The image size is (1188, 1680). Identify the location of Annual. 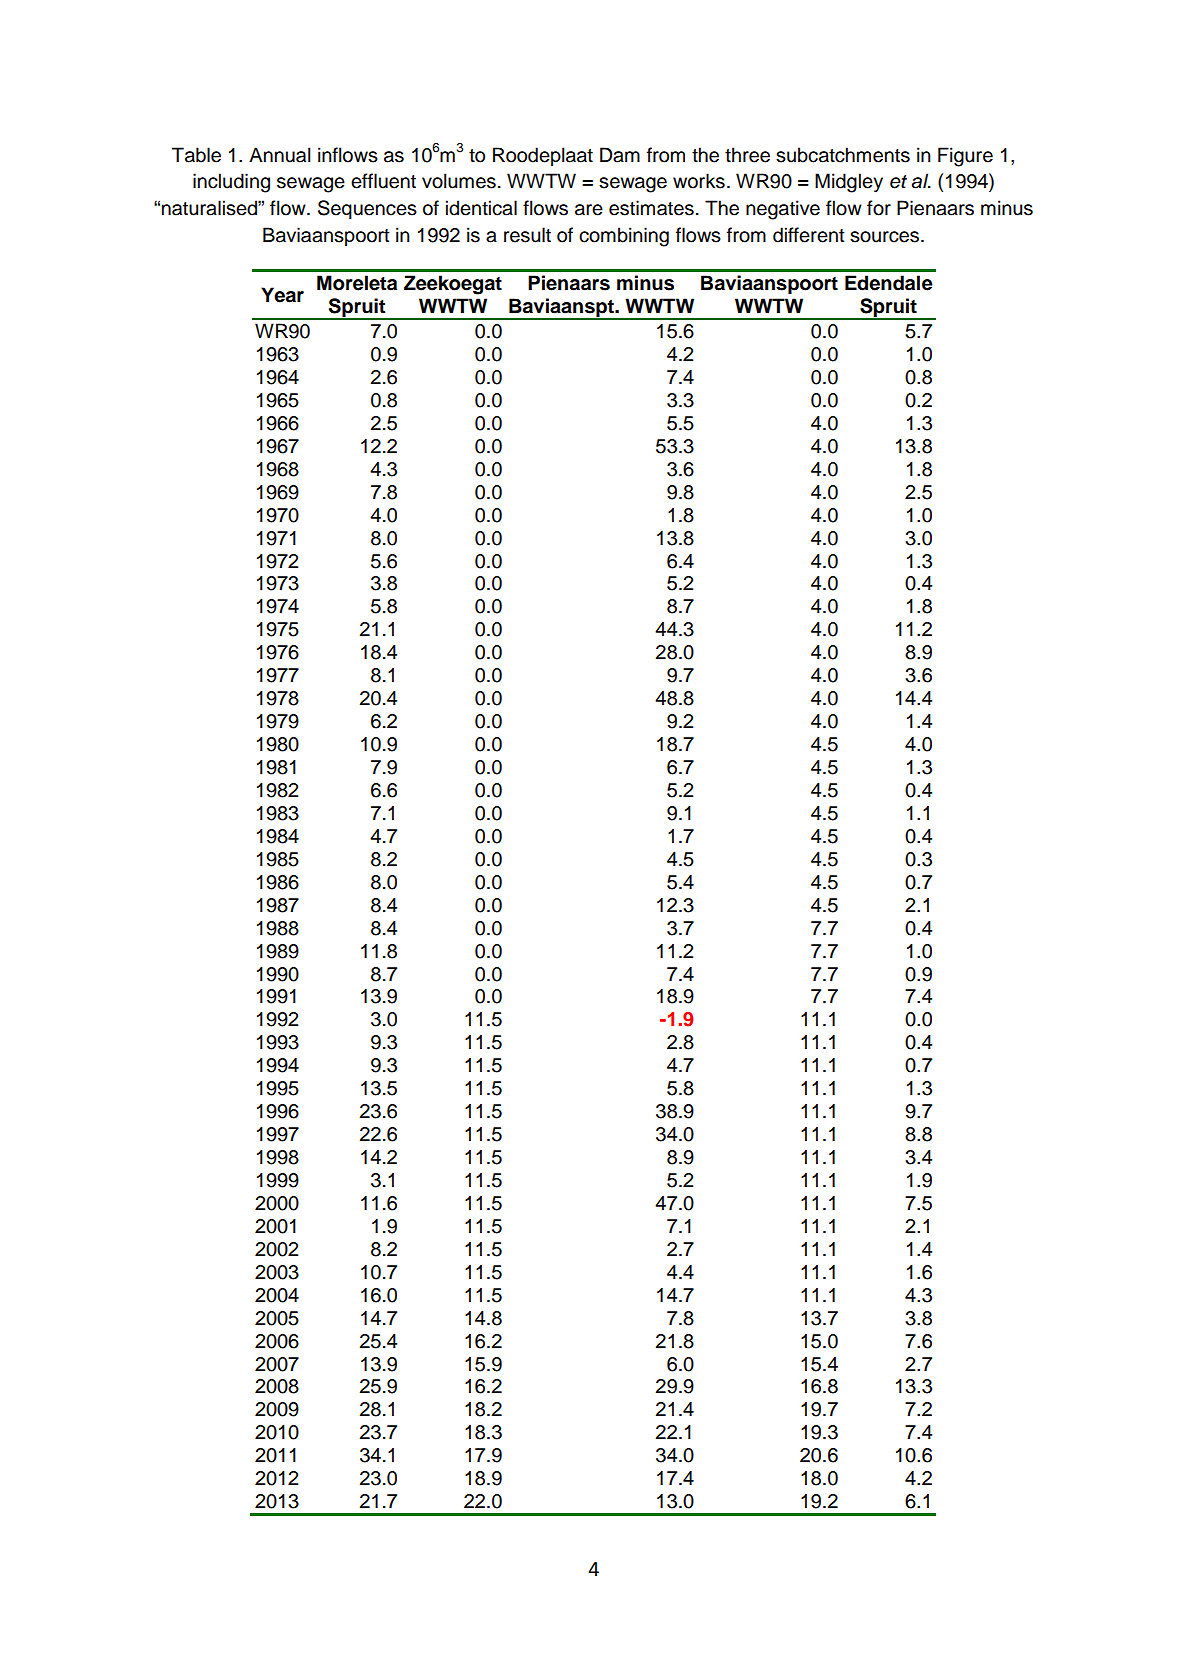
(280, 155).
